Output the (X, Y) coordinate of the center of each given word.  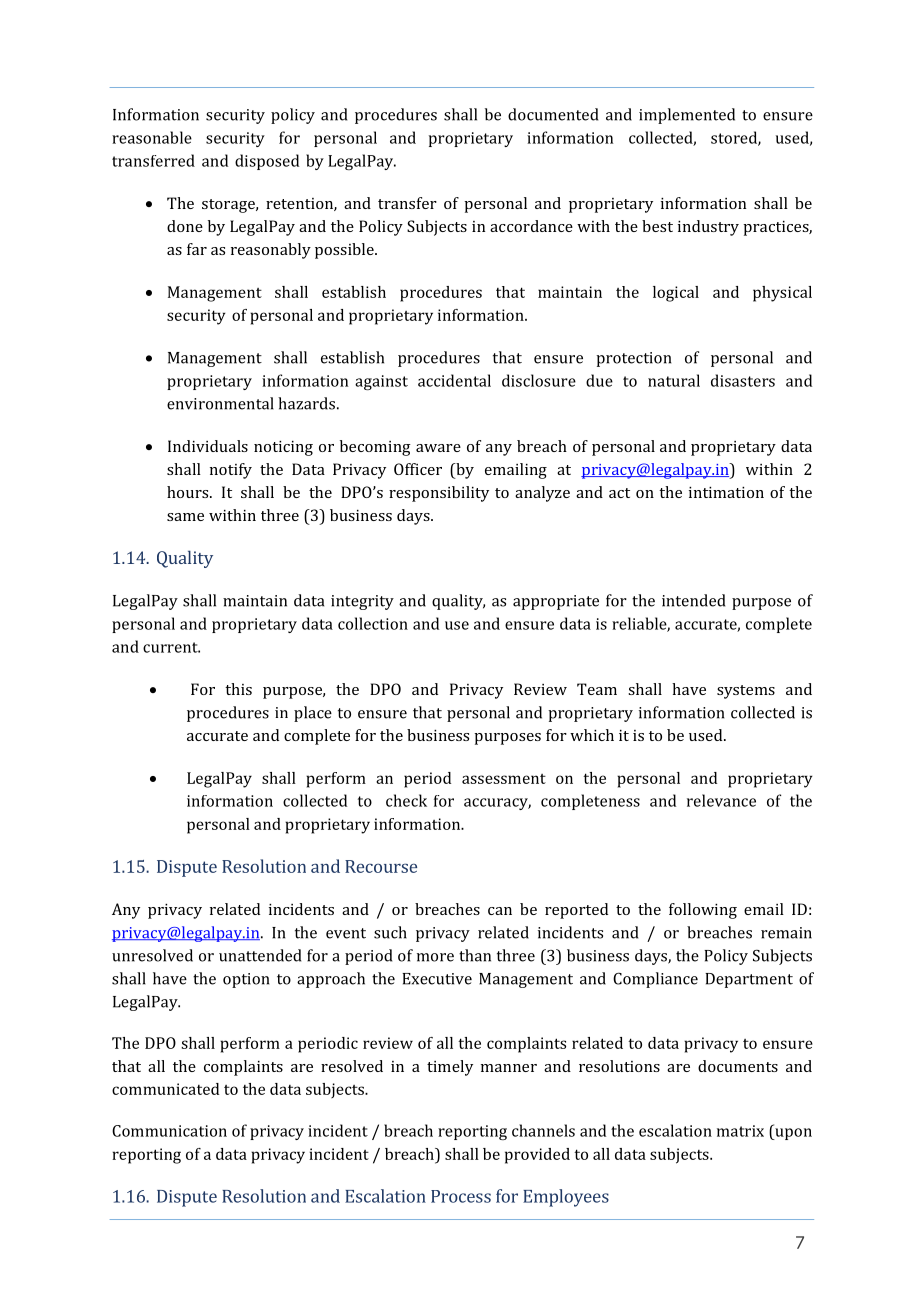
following (703, 911)
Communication (169, 1131)
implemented (687, 116)
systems (746, 692)
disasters (743, 380)
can (500, 911)
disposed (267, 162)
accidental (454, 380)
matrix (740, 1131)
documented (553, 114)
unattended (260, 955)
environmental (220, 403)
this (238, 689)
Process (461, 1196)
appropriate (556, 602)
